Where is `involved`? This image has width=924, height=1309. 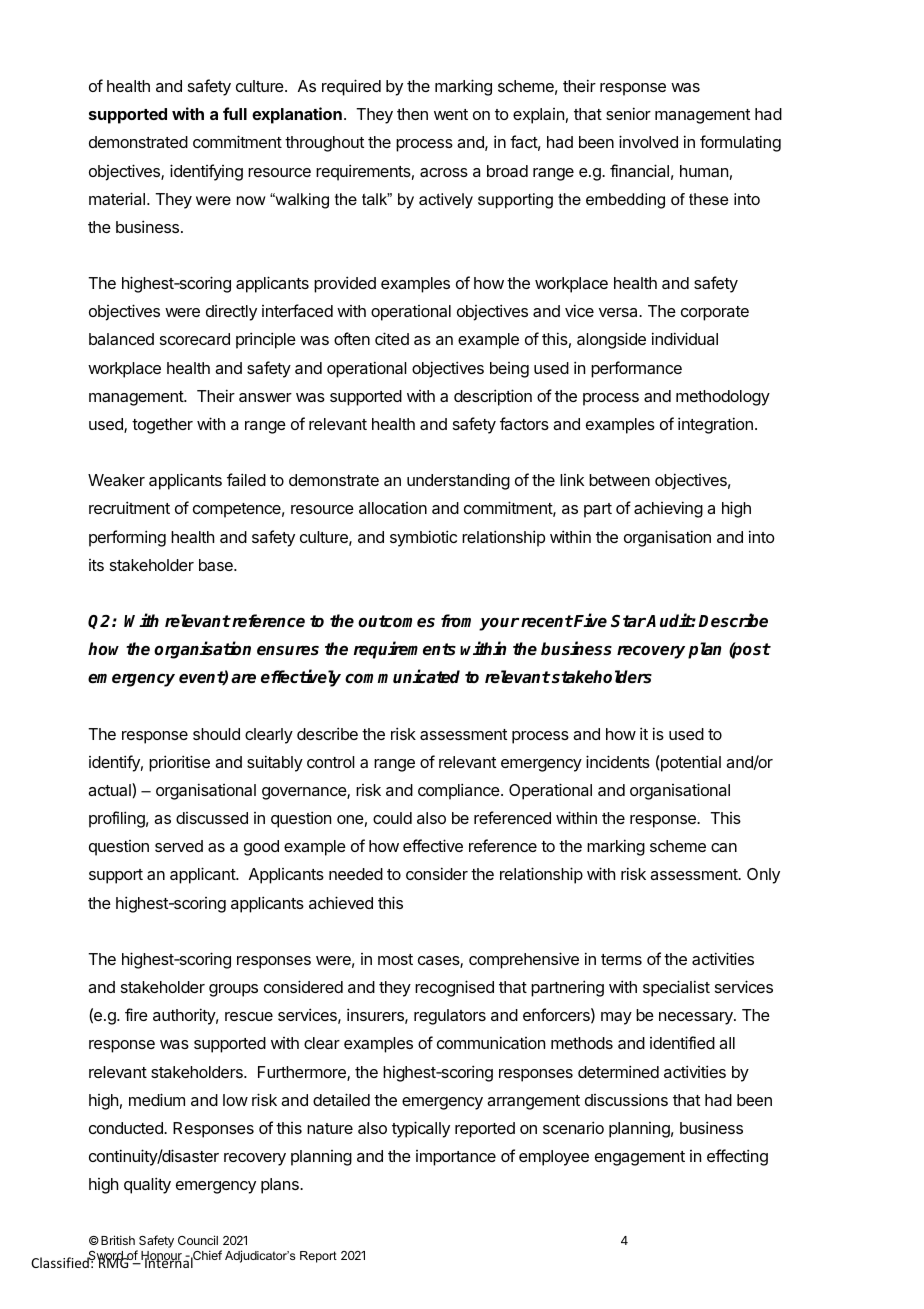
involved is located at coordinates (648, 141).
